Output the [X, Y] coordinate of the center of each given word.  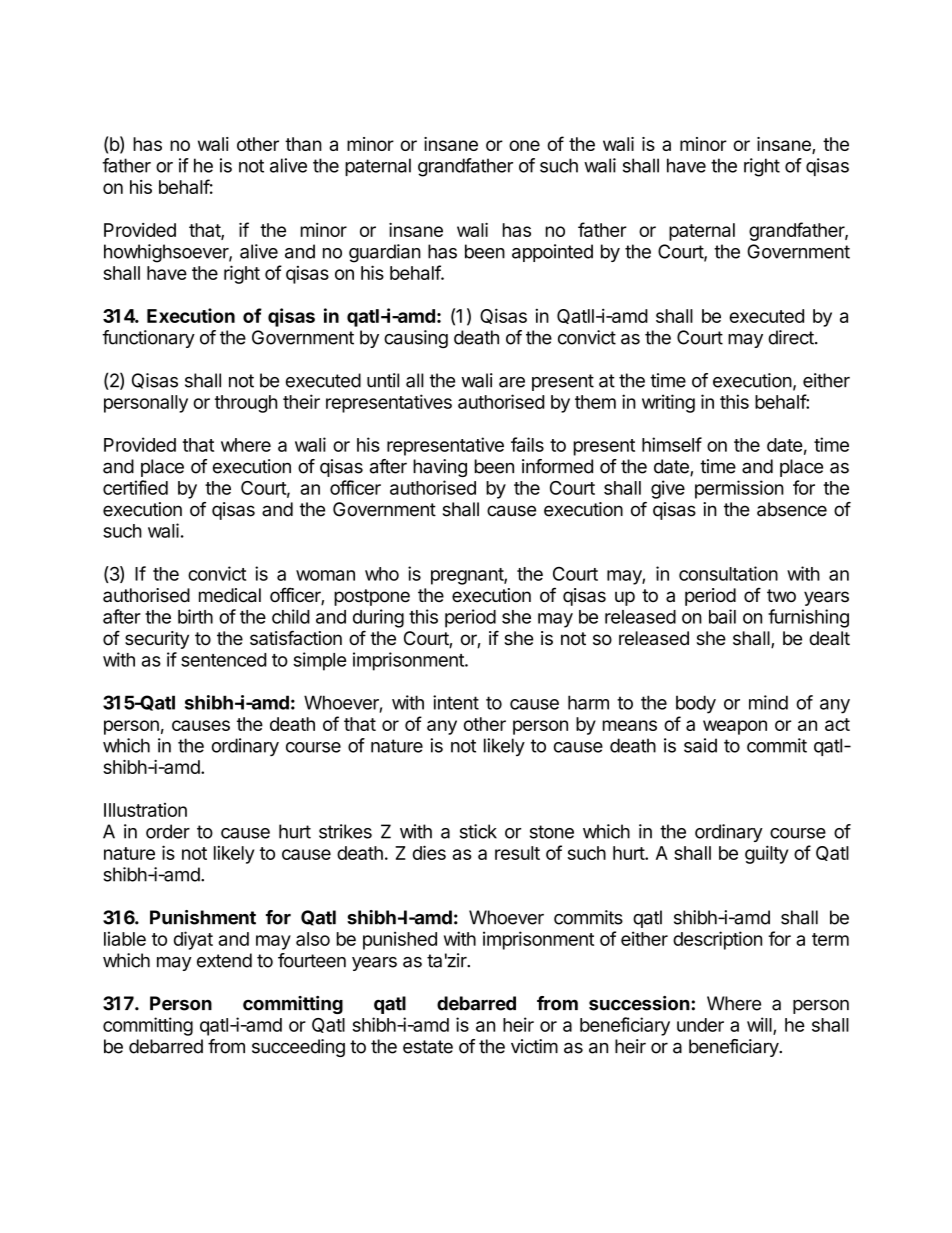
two [781, 595]
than [303, 144]
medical [230, 595]
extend [224, 960]
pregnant [468, 576]
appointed [552, 253]
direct [792, 337]
